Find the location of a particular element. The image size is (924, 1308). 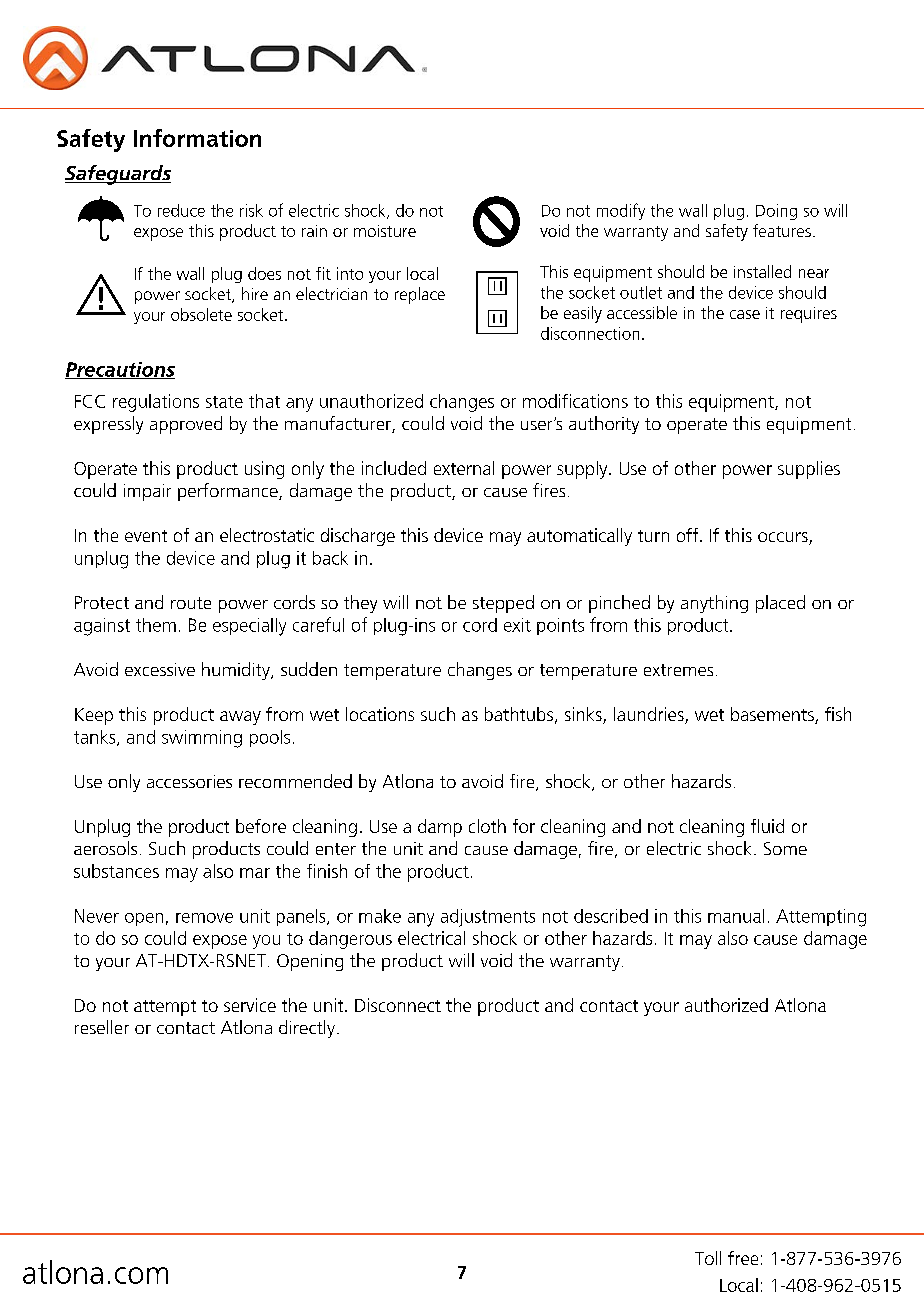

remove is located at coordinates (204, 918).
